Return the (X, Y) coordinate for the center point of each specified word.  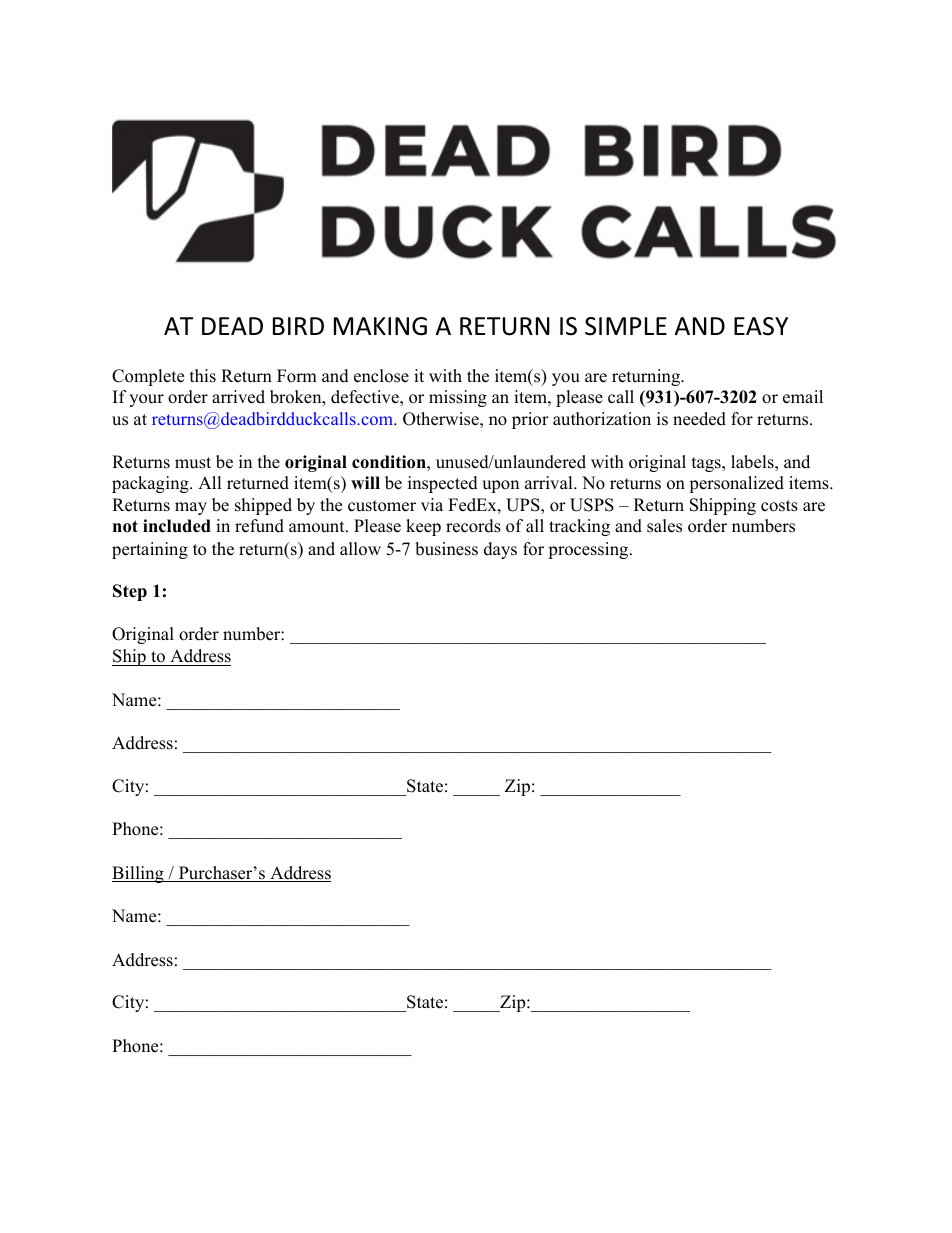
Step (130, 592)
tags (707, 464)
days (500, 550)
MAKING (380, 326)
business (446, 549)
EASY (761, 326)
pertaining (150, 550)
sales (664, 526)
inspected (443, 484)
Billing (139, 874)
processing (589, 550)
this (203, 376)
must (193, 463)
